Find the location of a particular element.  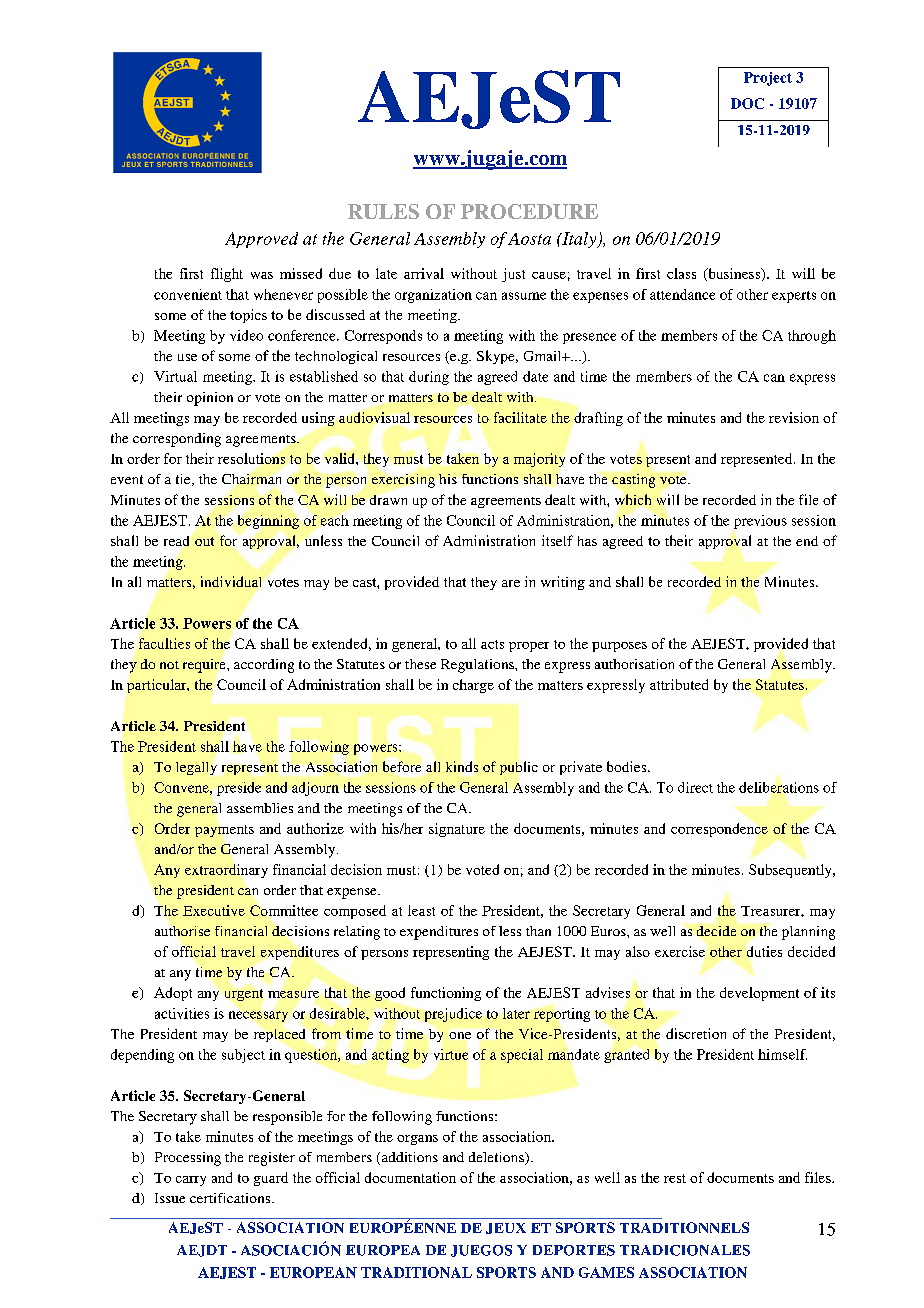

attributed is located at coordinates (679, 684).
